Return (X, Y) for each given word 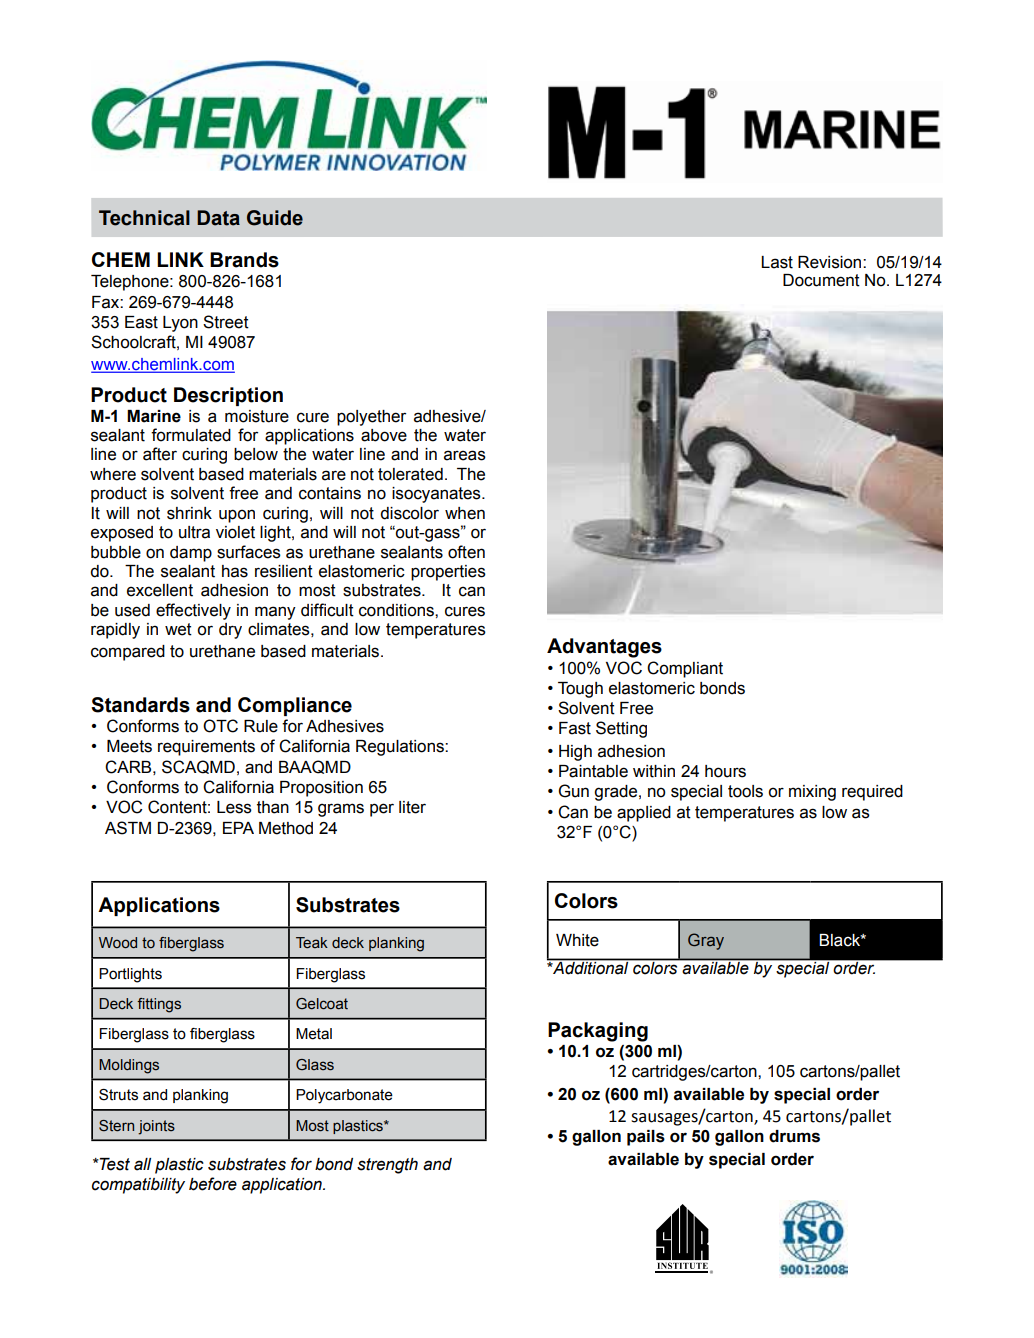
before (213, 1184)
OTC (220, 726)
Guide (275, 218)
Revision (831, 262)
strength (387, 1166)
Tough (580, 690)
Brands (244, 260)
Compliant (685, 669)
